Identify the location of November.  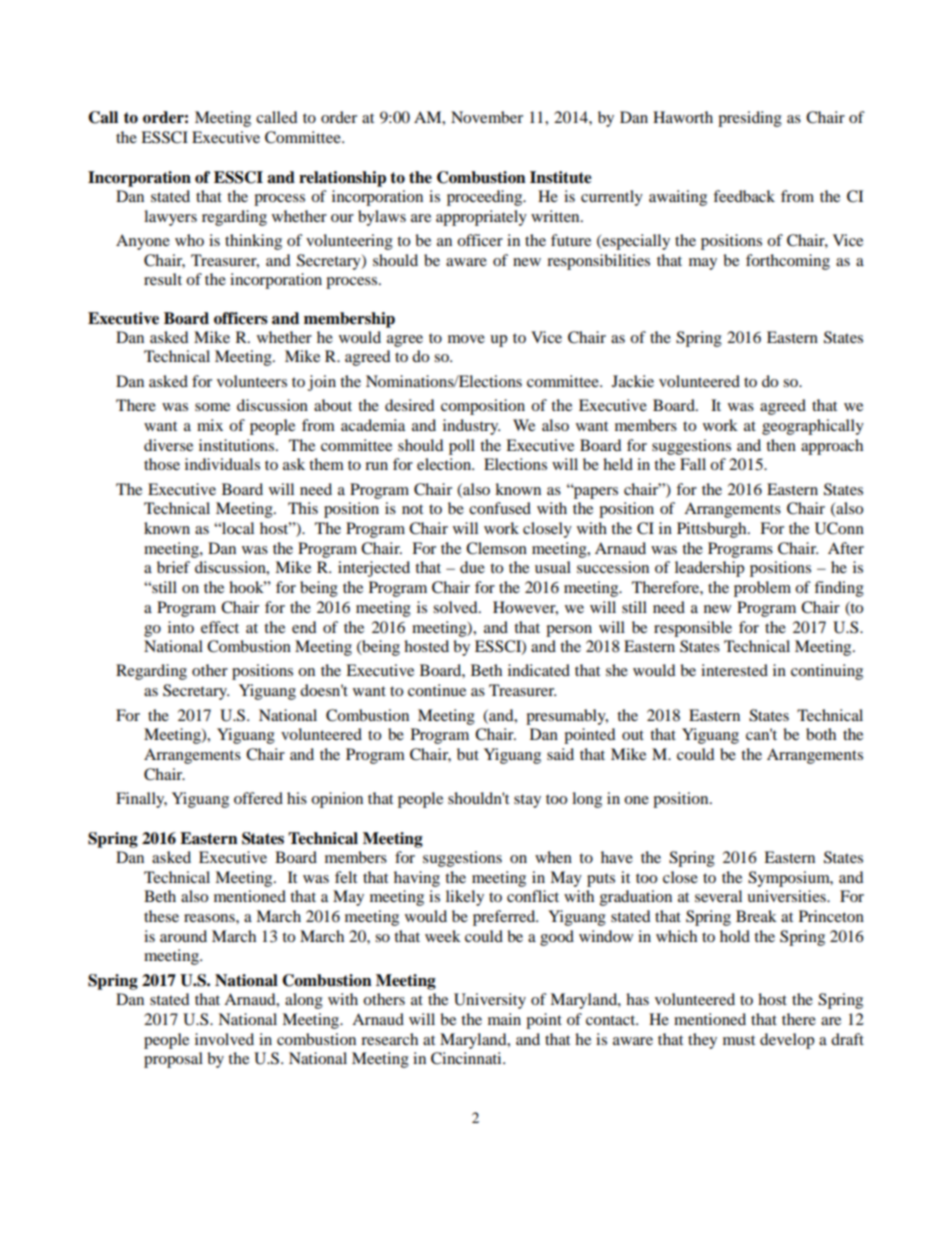
(487, 117).
